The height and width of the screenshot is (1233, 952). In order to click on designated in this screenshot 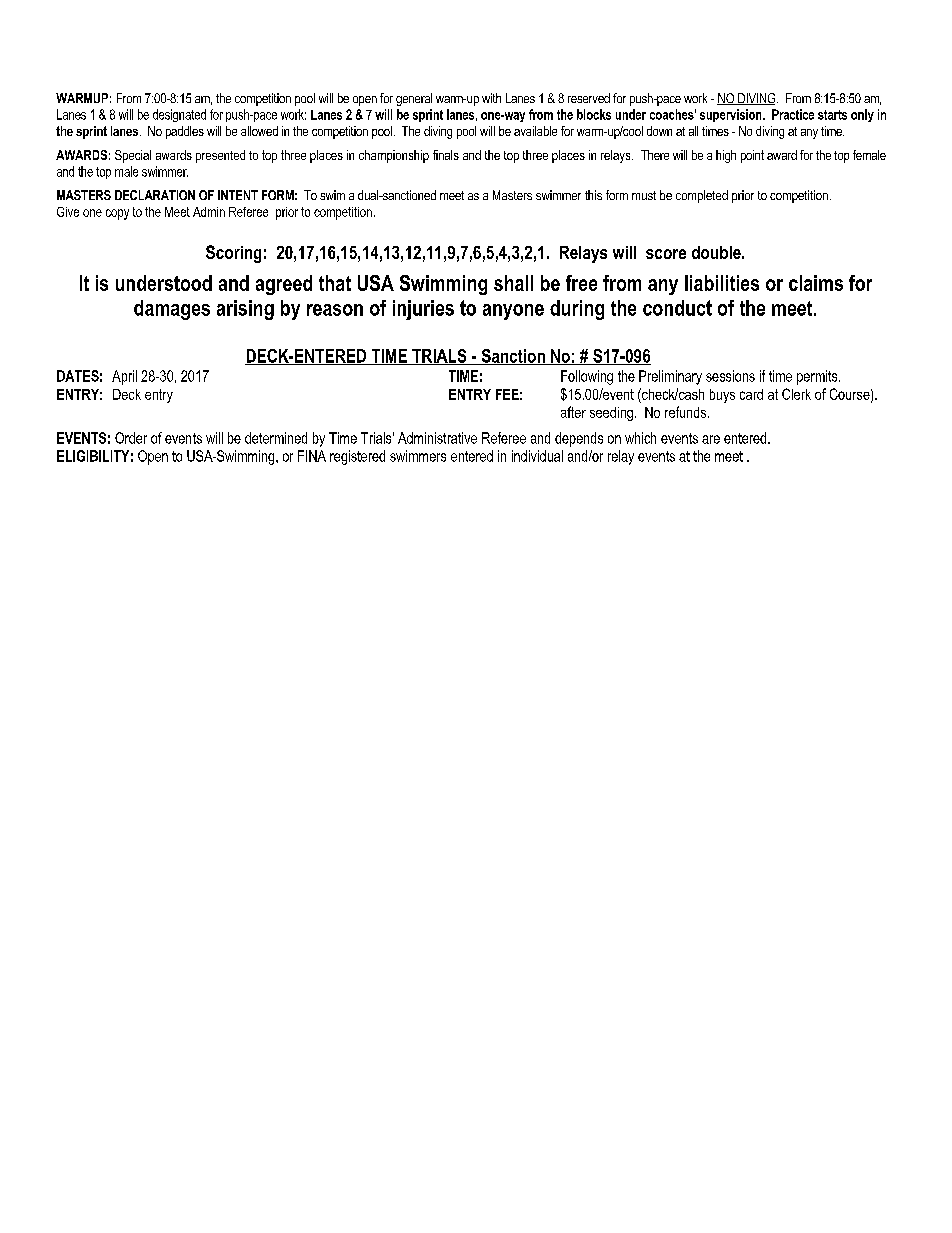, I will do `click(179, 115)`.
